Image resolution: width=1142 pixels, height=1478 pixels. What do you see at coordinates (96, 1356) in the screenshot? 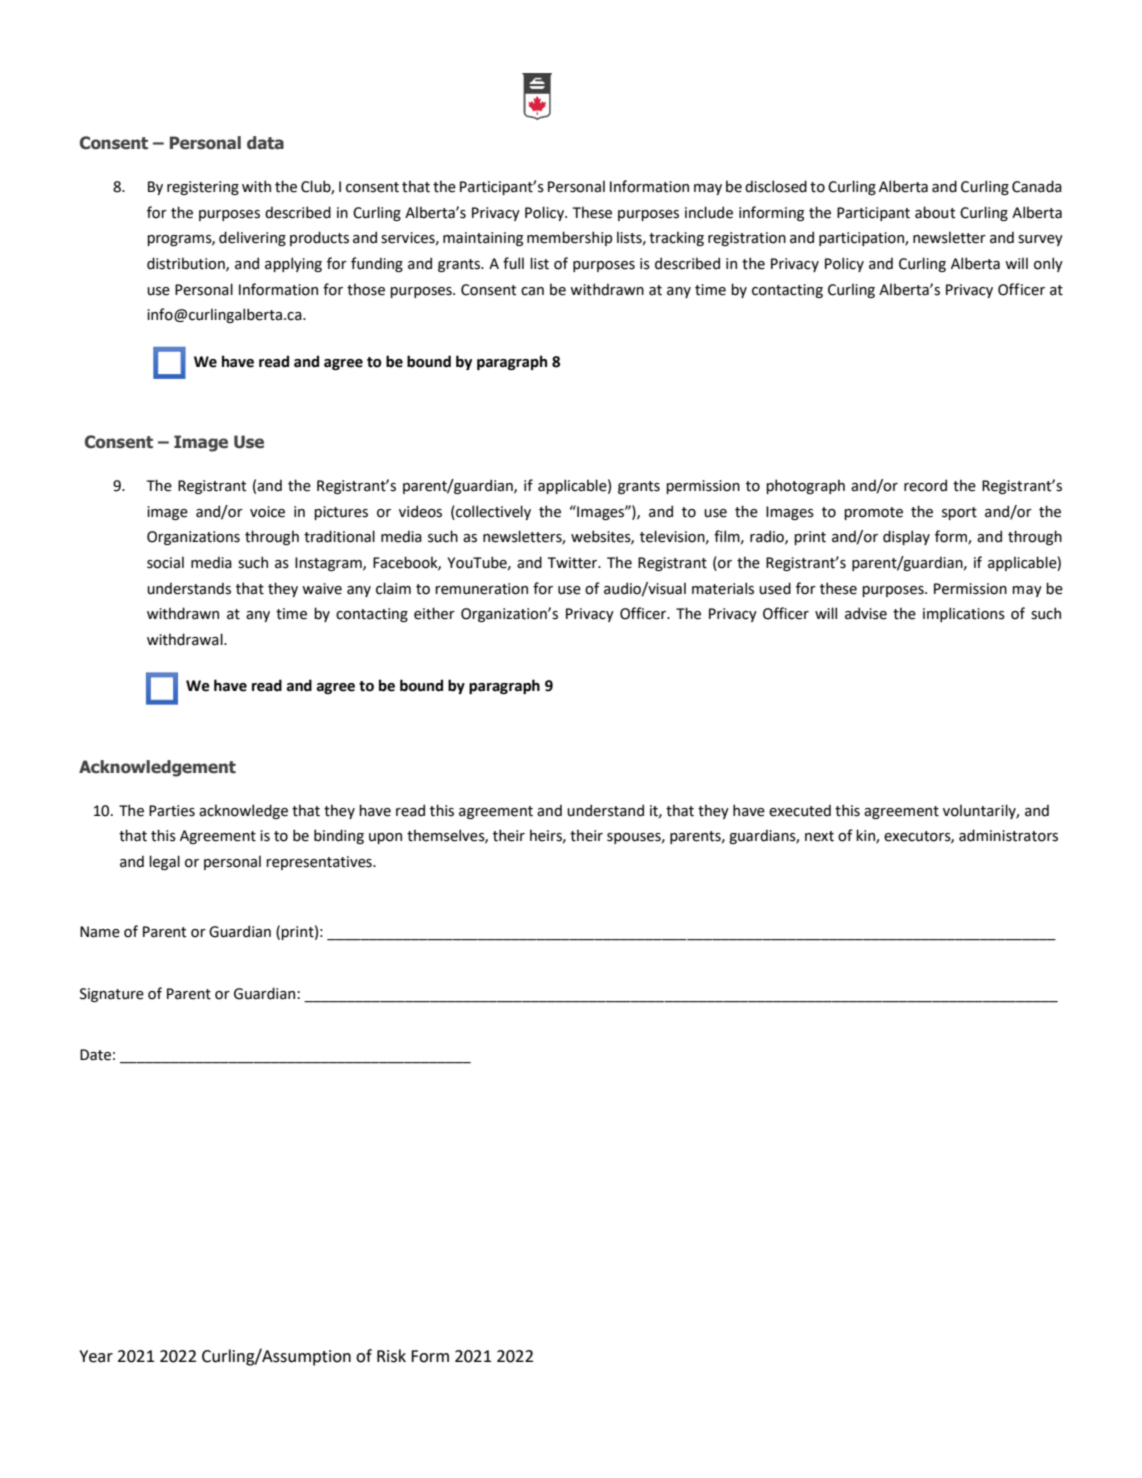
I see `Year` at bounding box center [96, 1356].
